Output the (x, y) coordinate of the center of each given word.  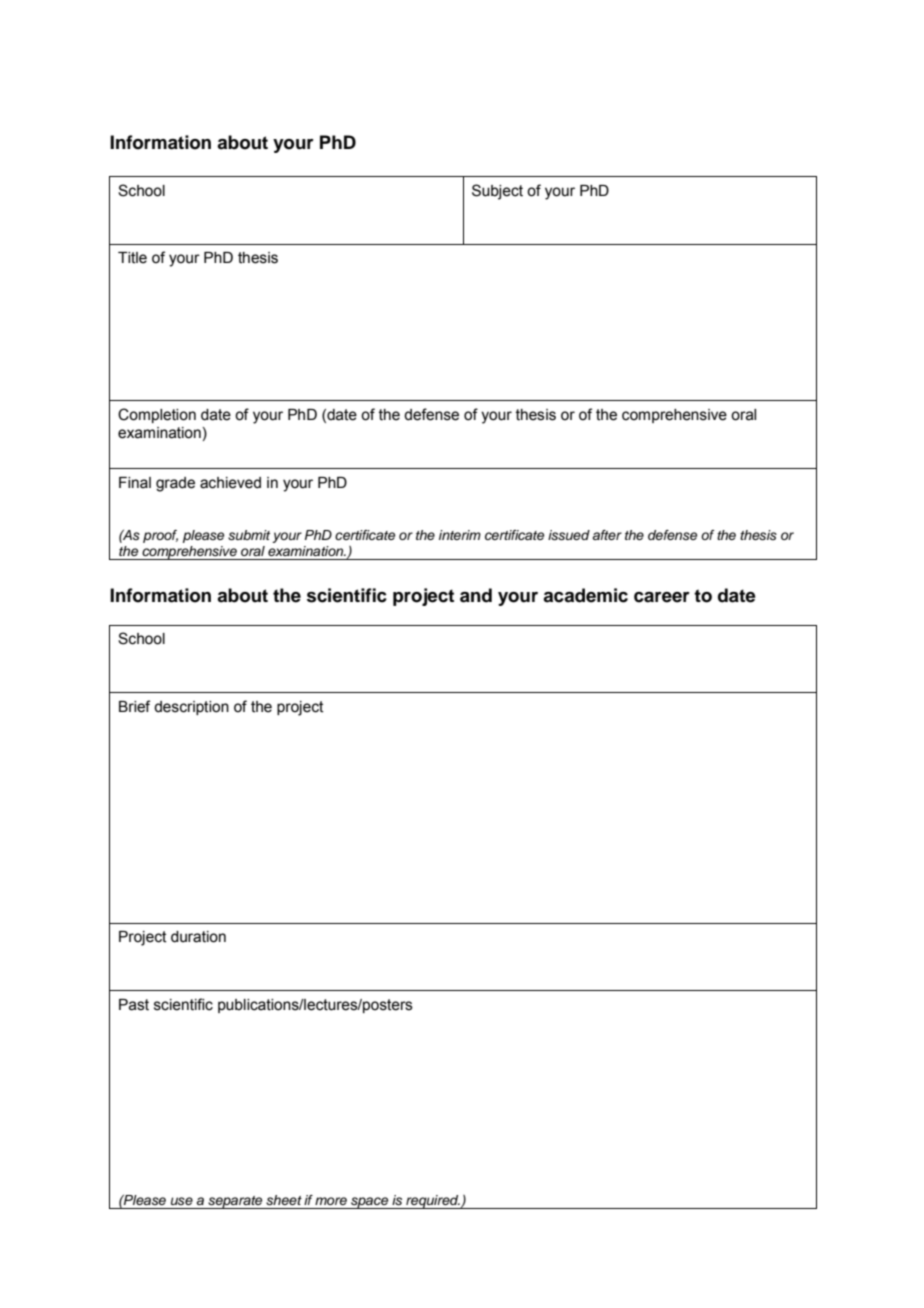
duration (198, 937)
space (370, 1203)
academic (585, 595)
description (191, 708)
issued (569, 535)
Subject (497, 192)
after (607, 535)
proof (160, 536)
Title (132, 258)
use (182, 1201)
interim (460, 535)
